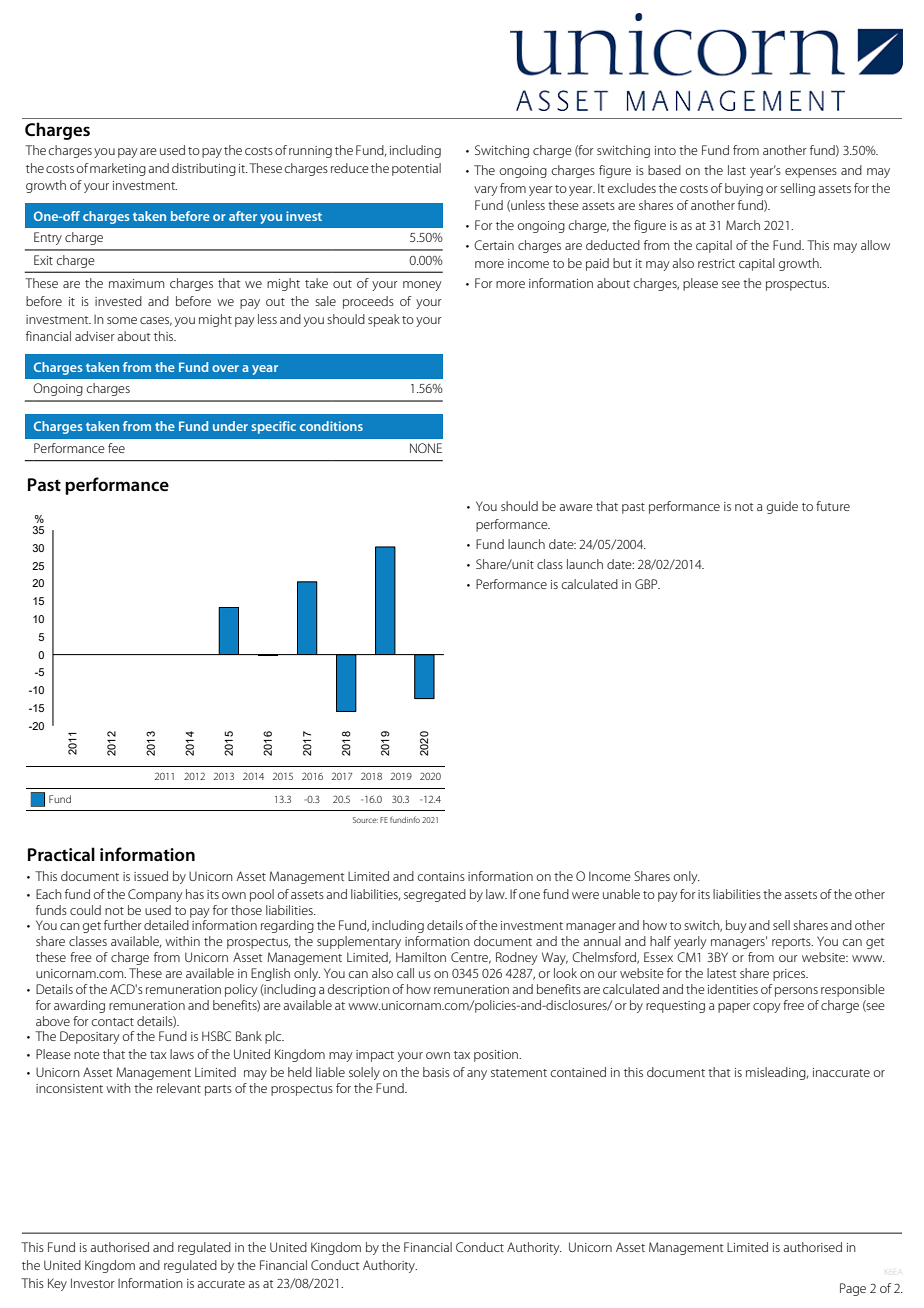 The height and width of the screenshot is (1308, 924). What do you see at coordinates (486, 191) in the screenshot?
I see `vary` at bounding box center [486, 191].
